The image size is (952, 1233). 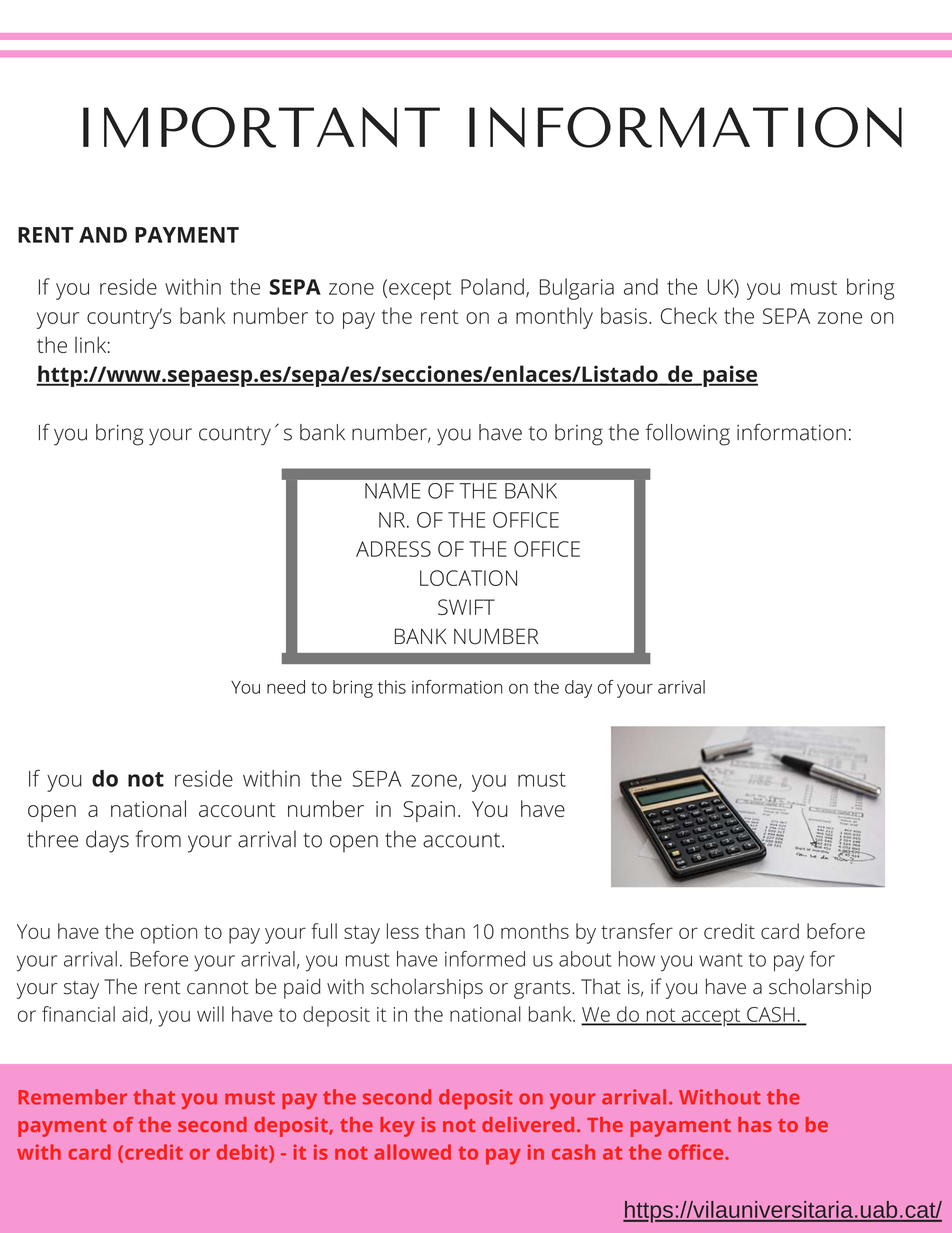 I want to click on this, so click(x=392, y=687).
